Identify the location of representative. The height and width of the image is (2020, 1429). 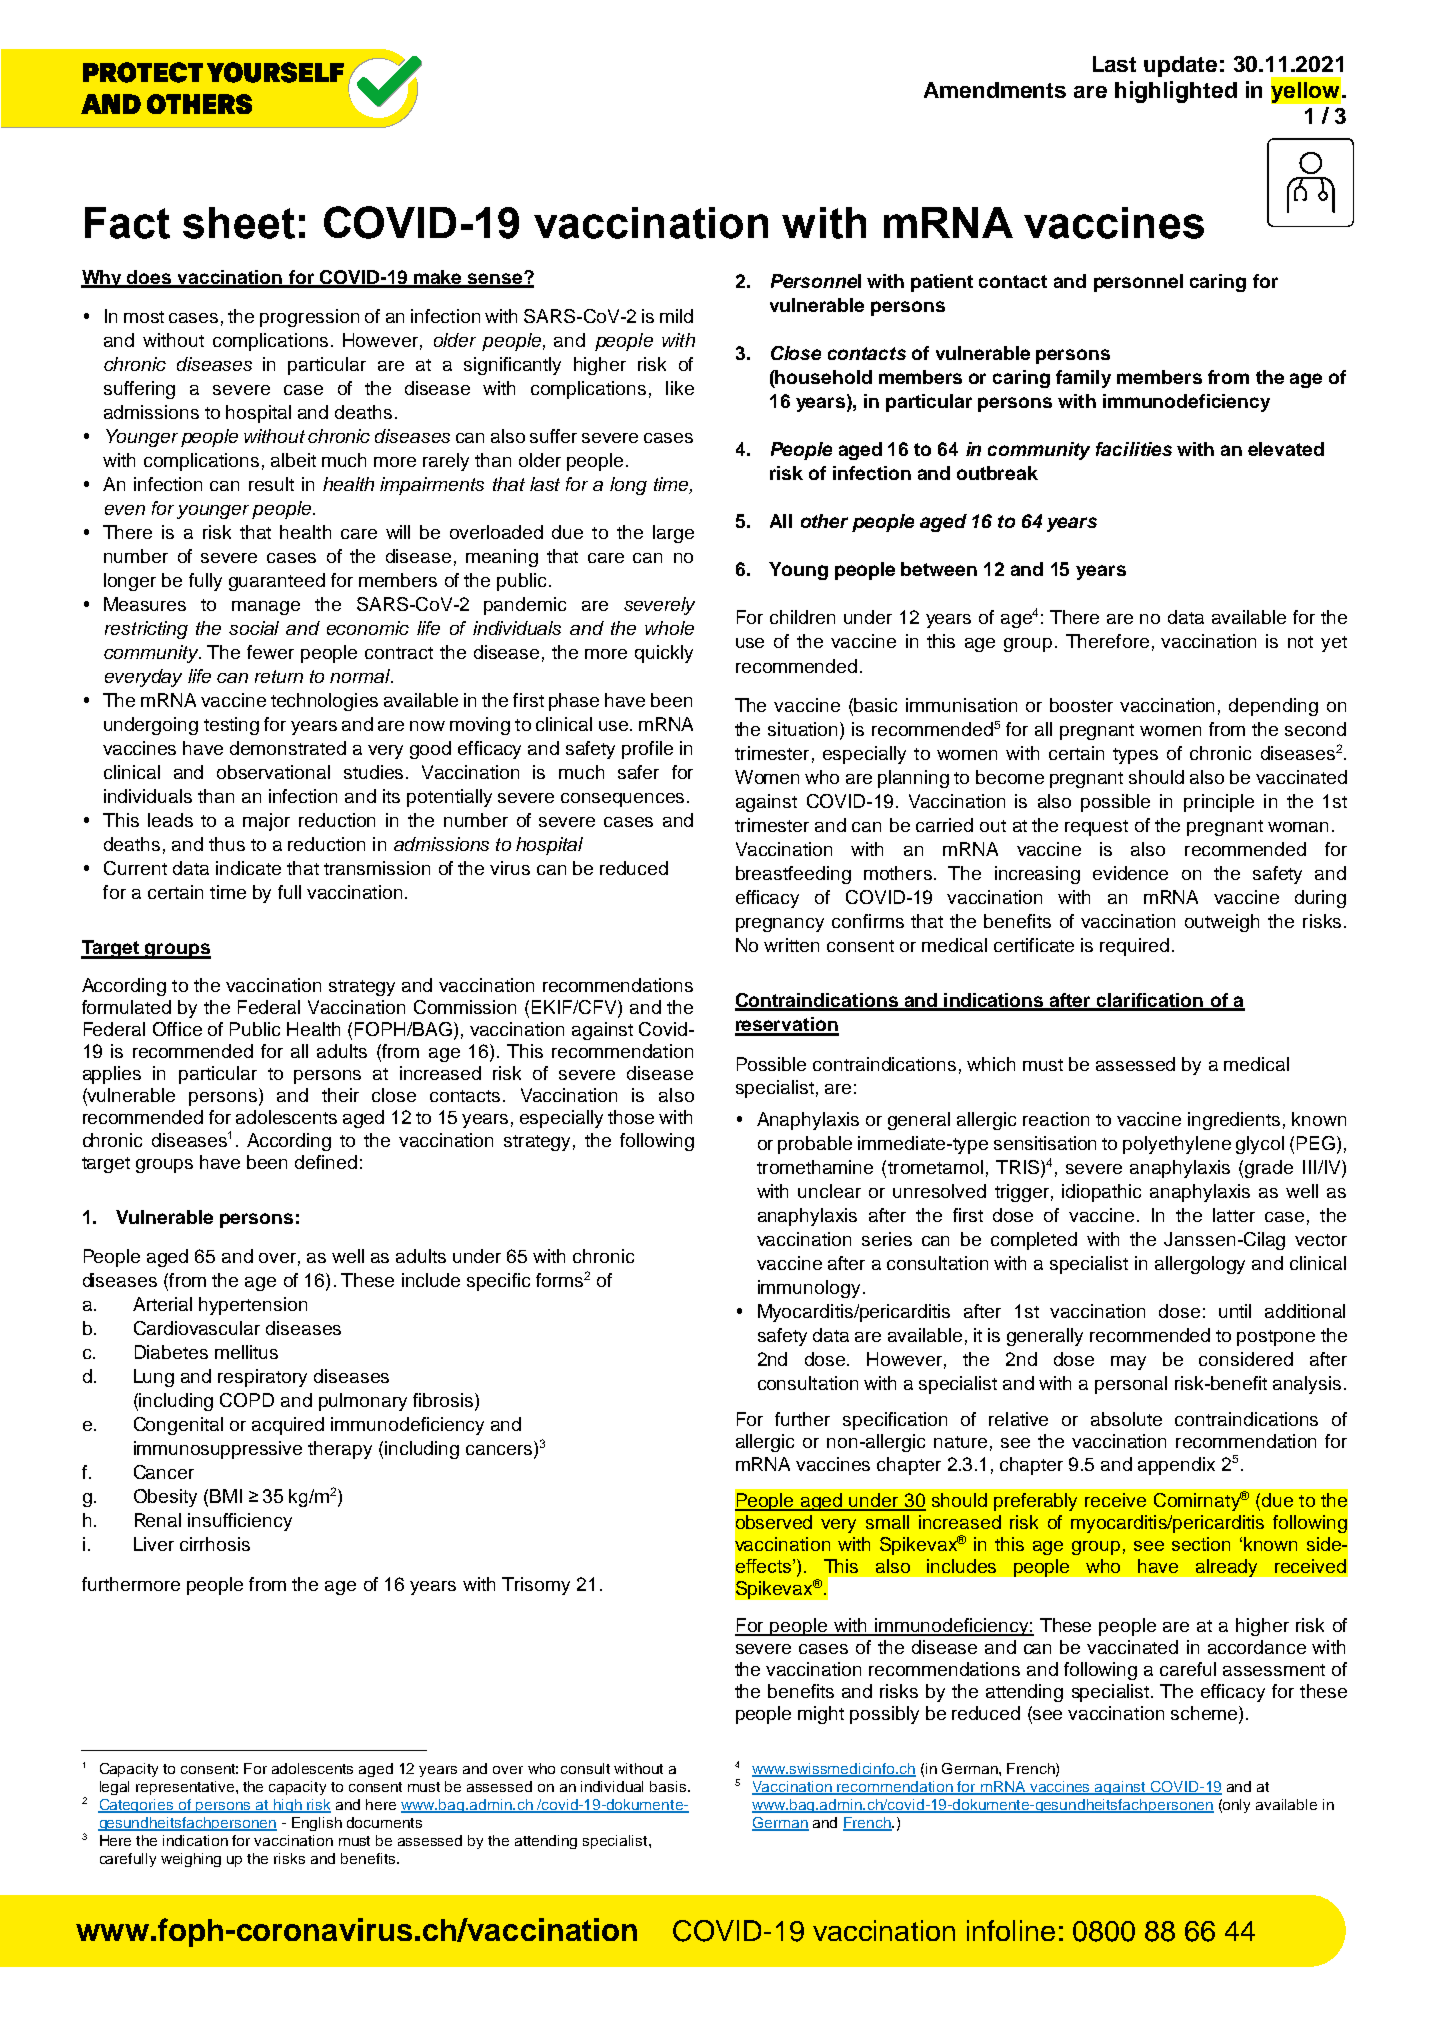
(186, 1788).
